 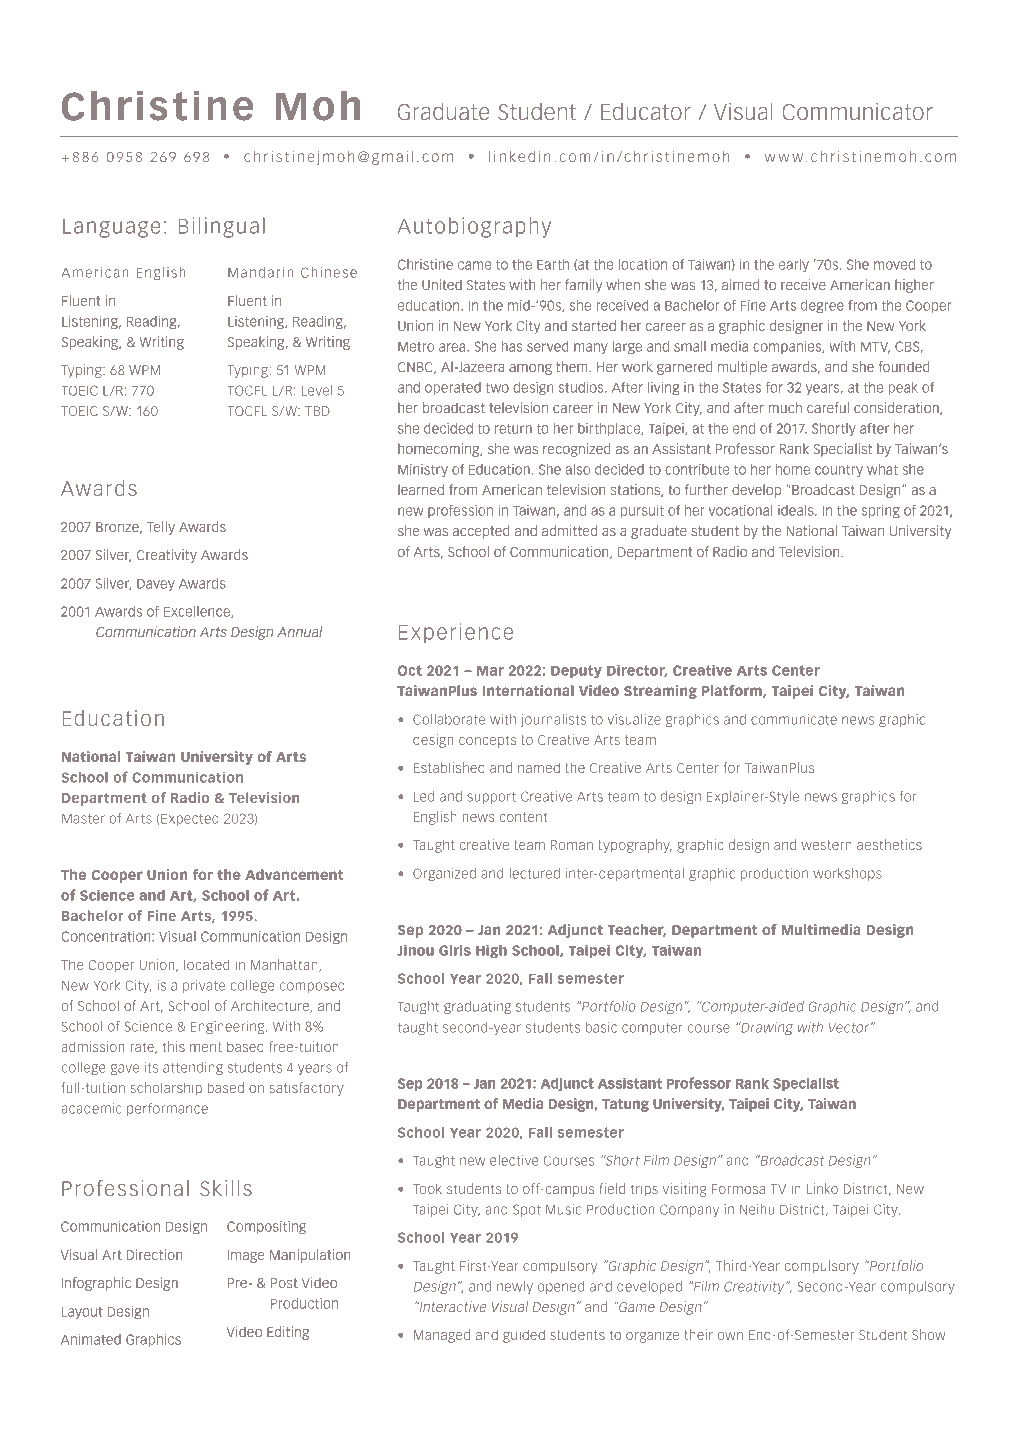 What do you see at coordinates (474, 227) in the screenshot?
I see `Autobiography` at bounding box center [474, 227].
